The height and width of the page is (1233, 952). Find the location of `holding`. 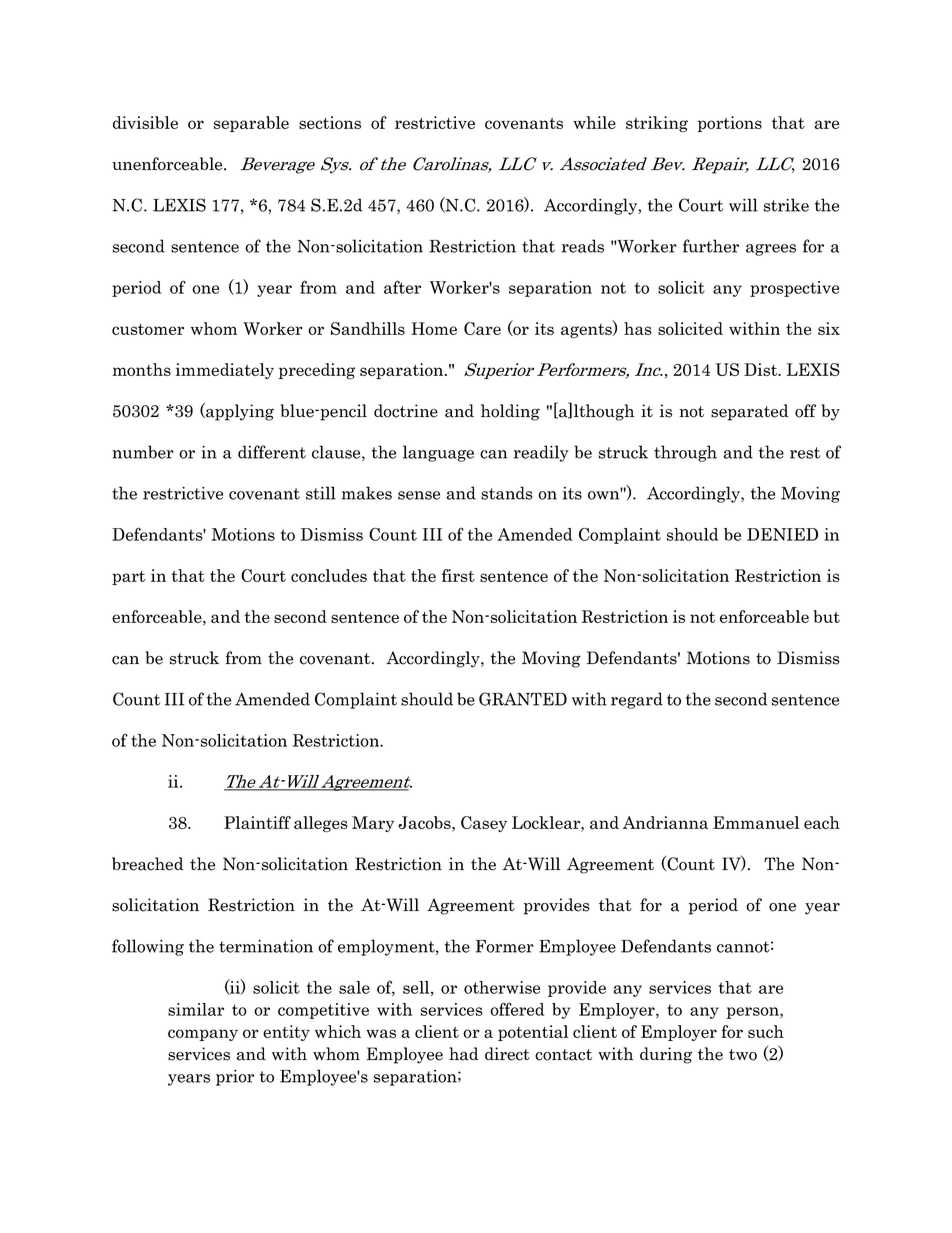

holding is located at coordinates (510, 412).
